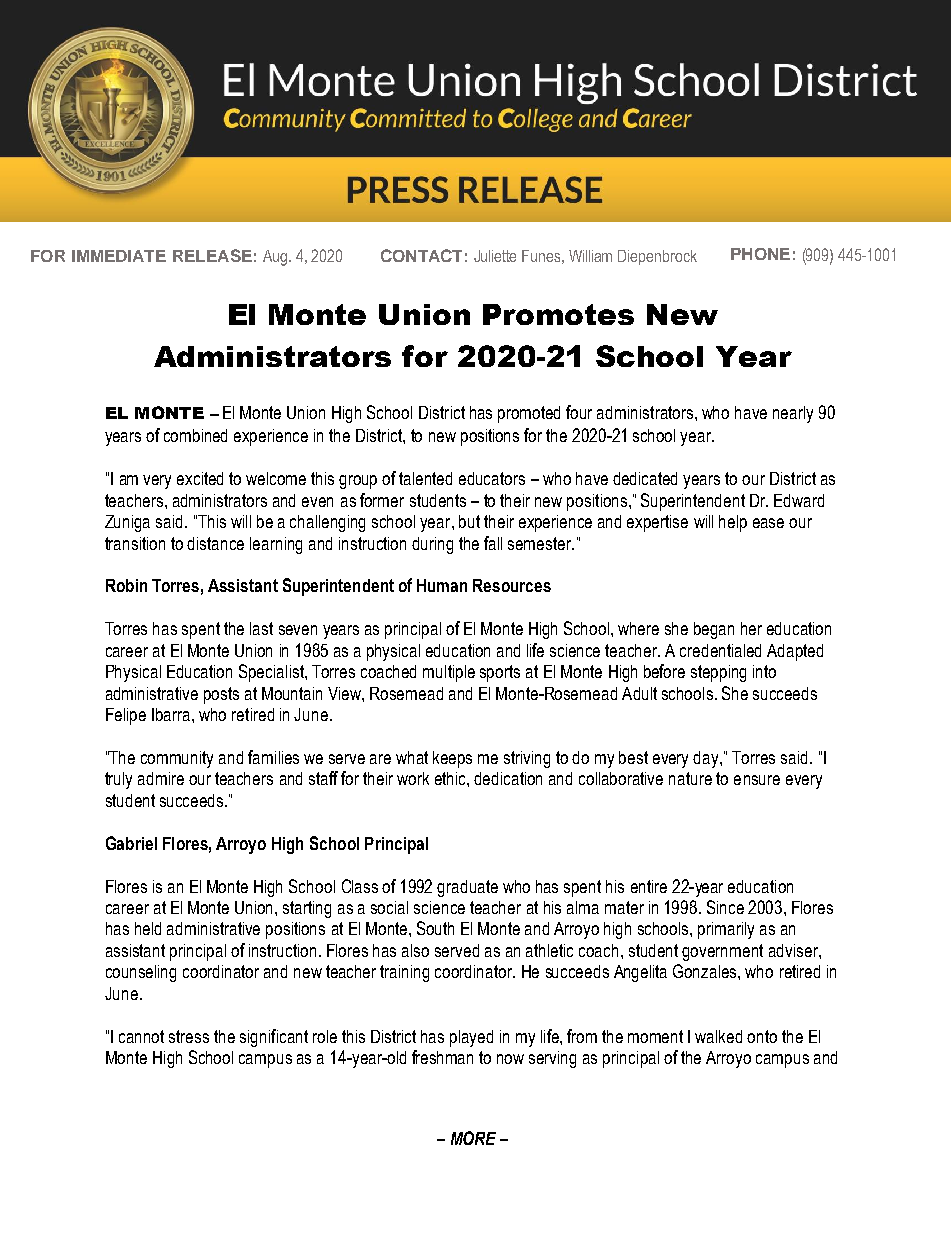  Describe the element at coordinates (718, 673) in the image. I see `stepping` at that location.
